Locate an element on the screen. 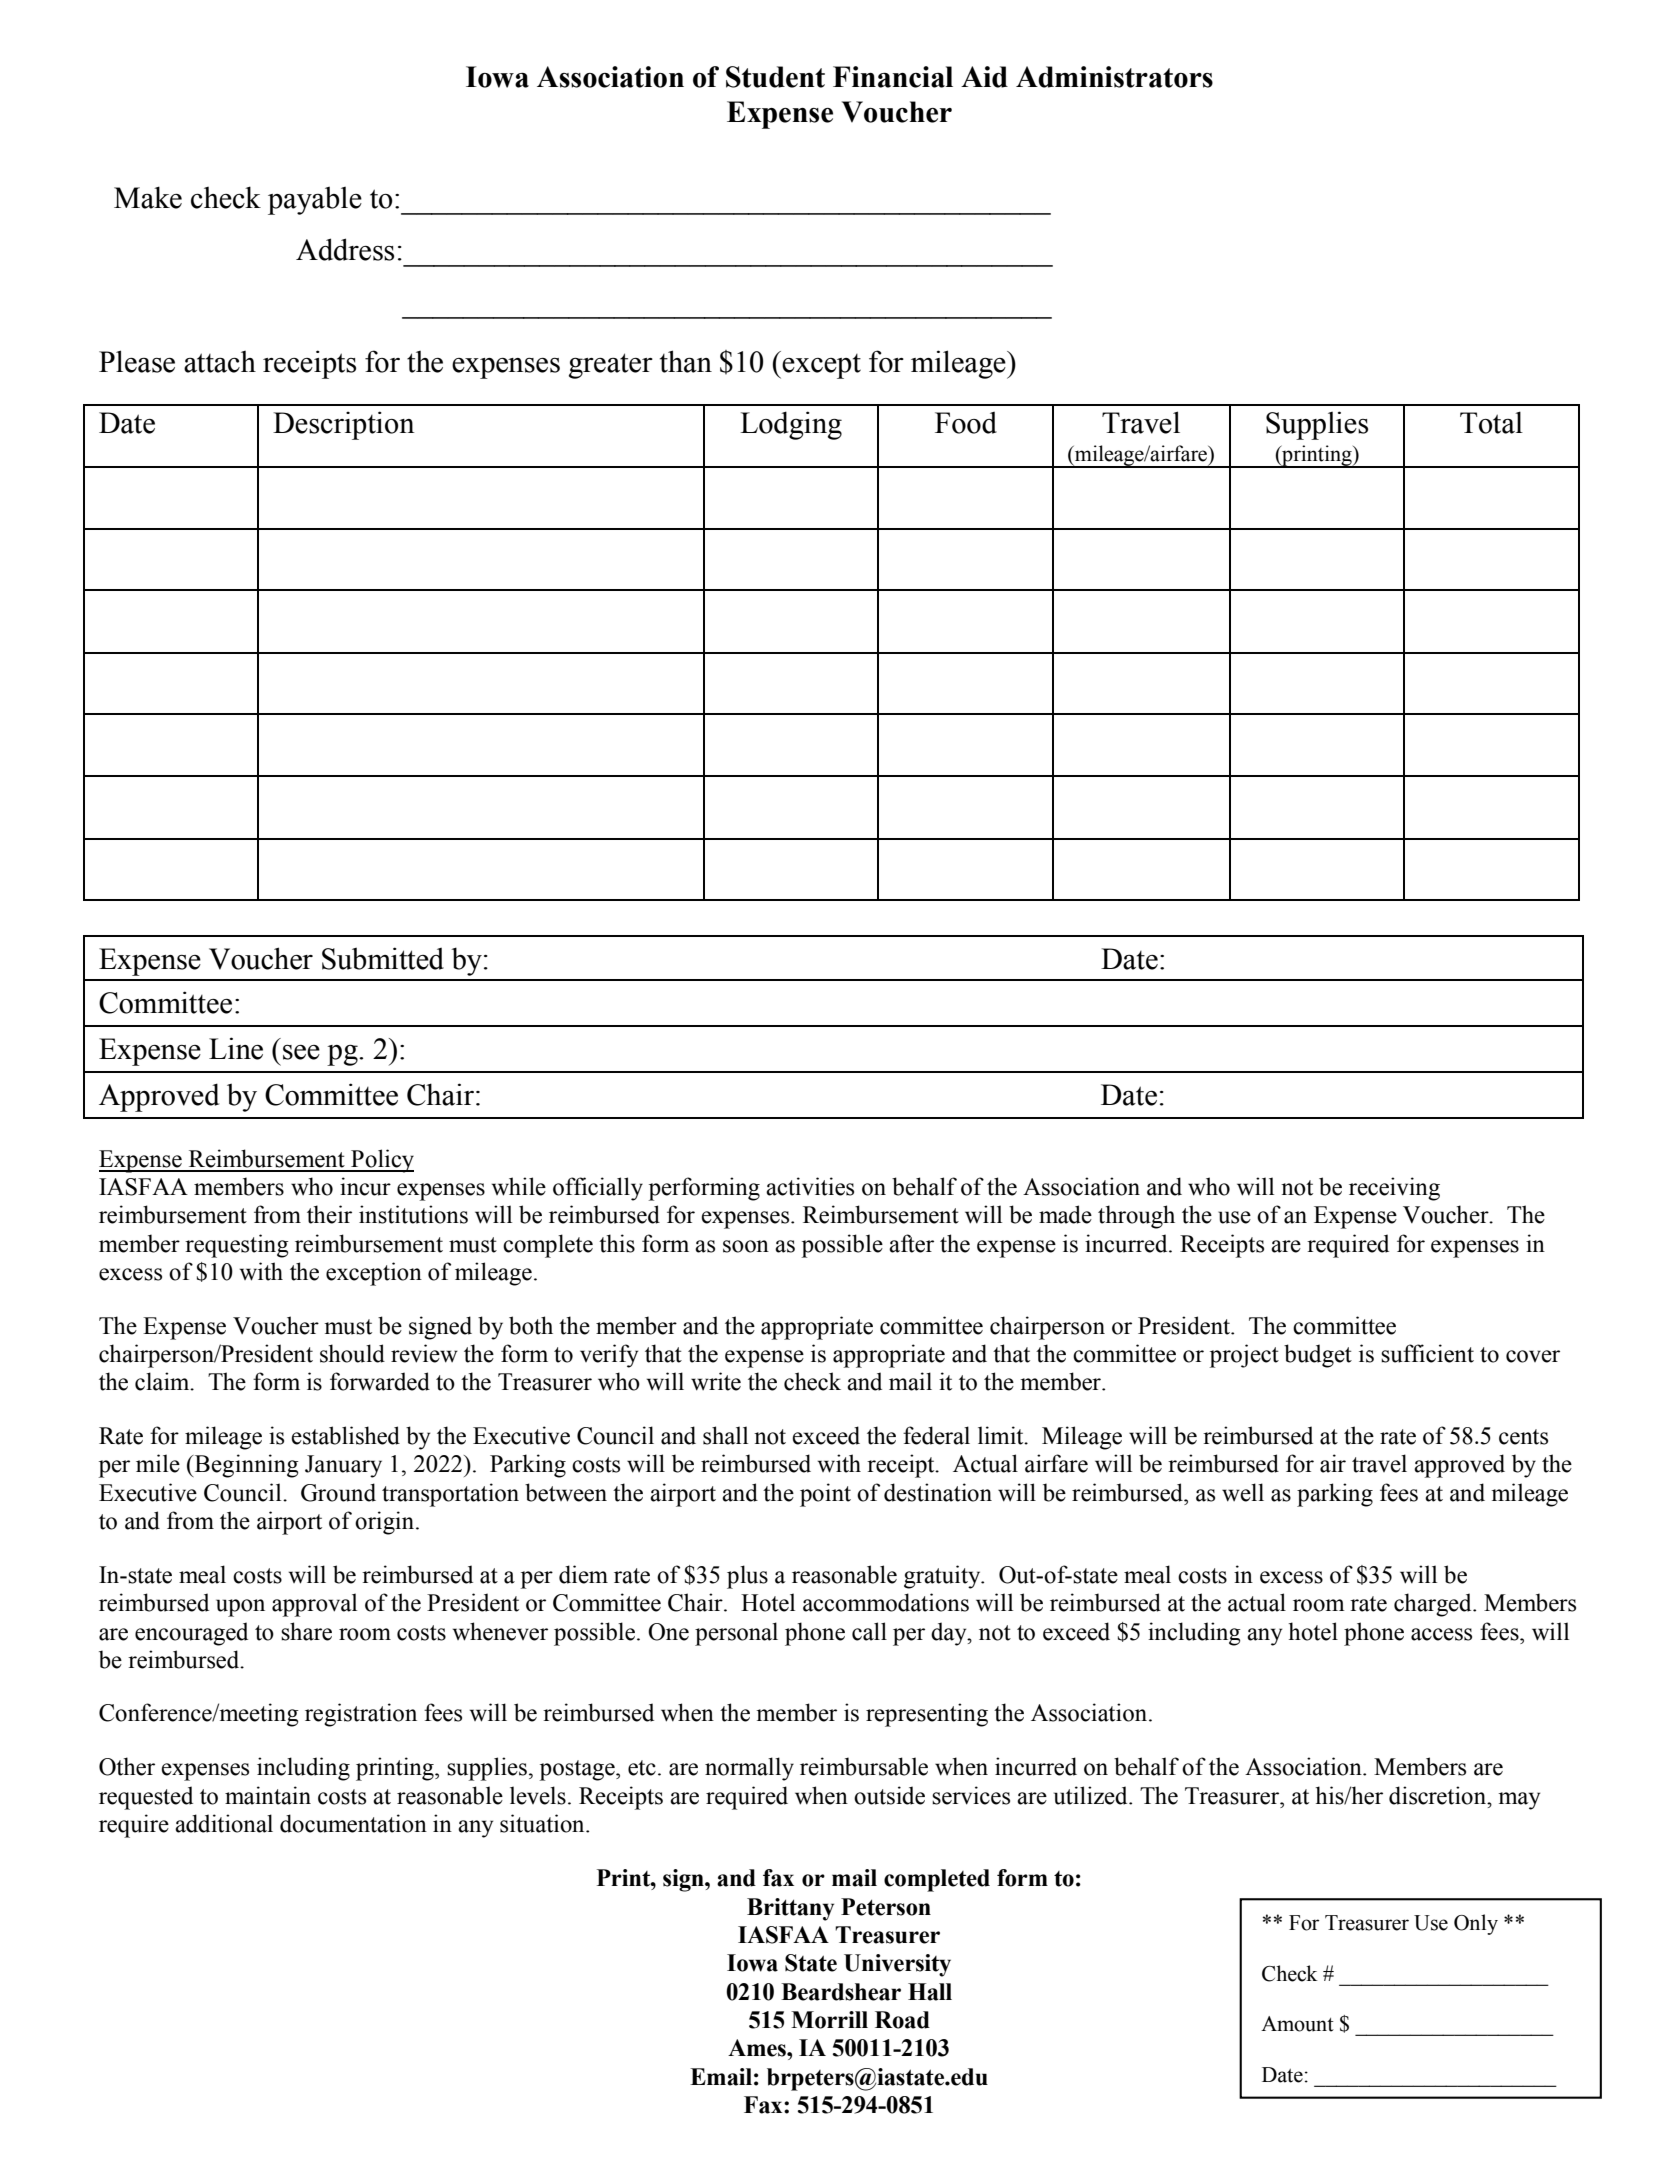  University is located at coordinates (897, 1965).
